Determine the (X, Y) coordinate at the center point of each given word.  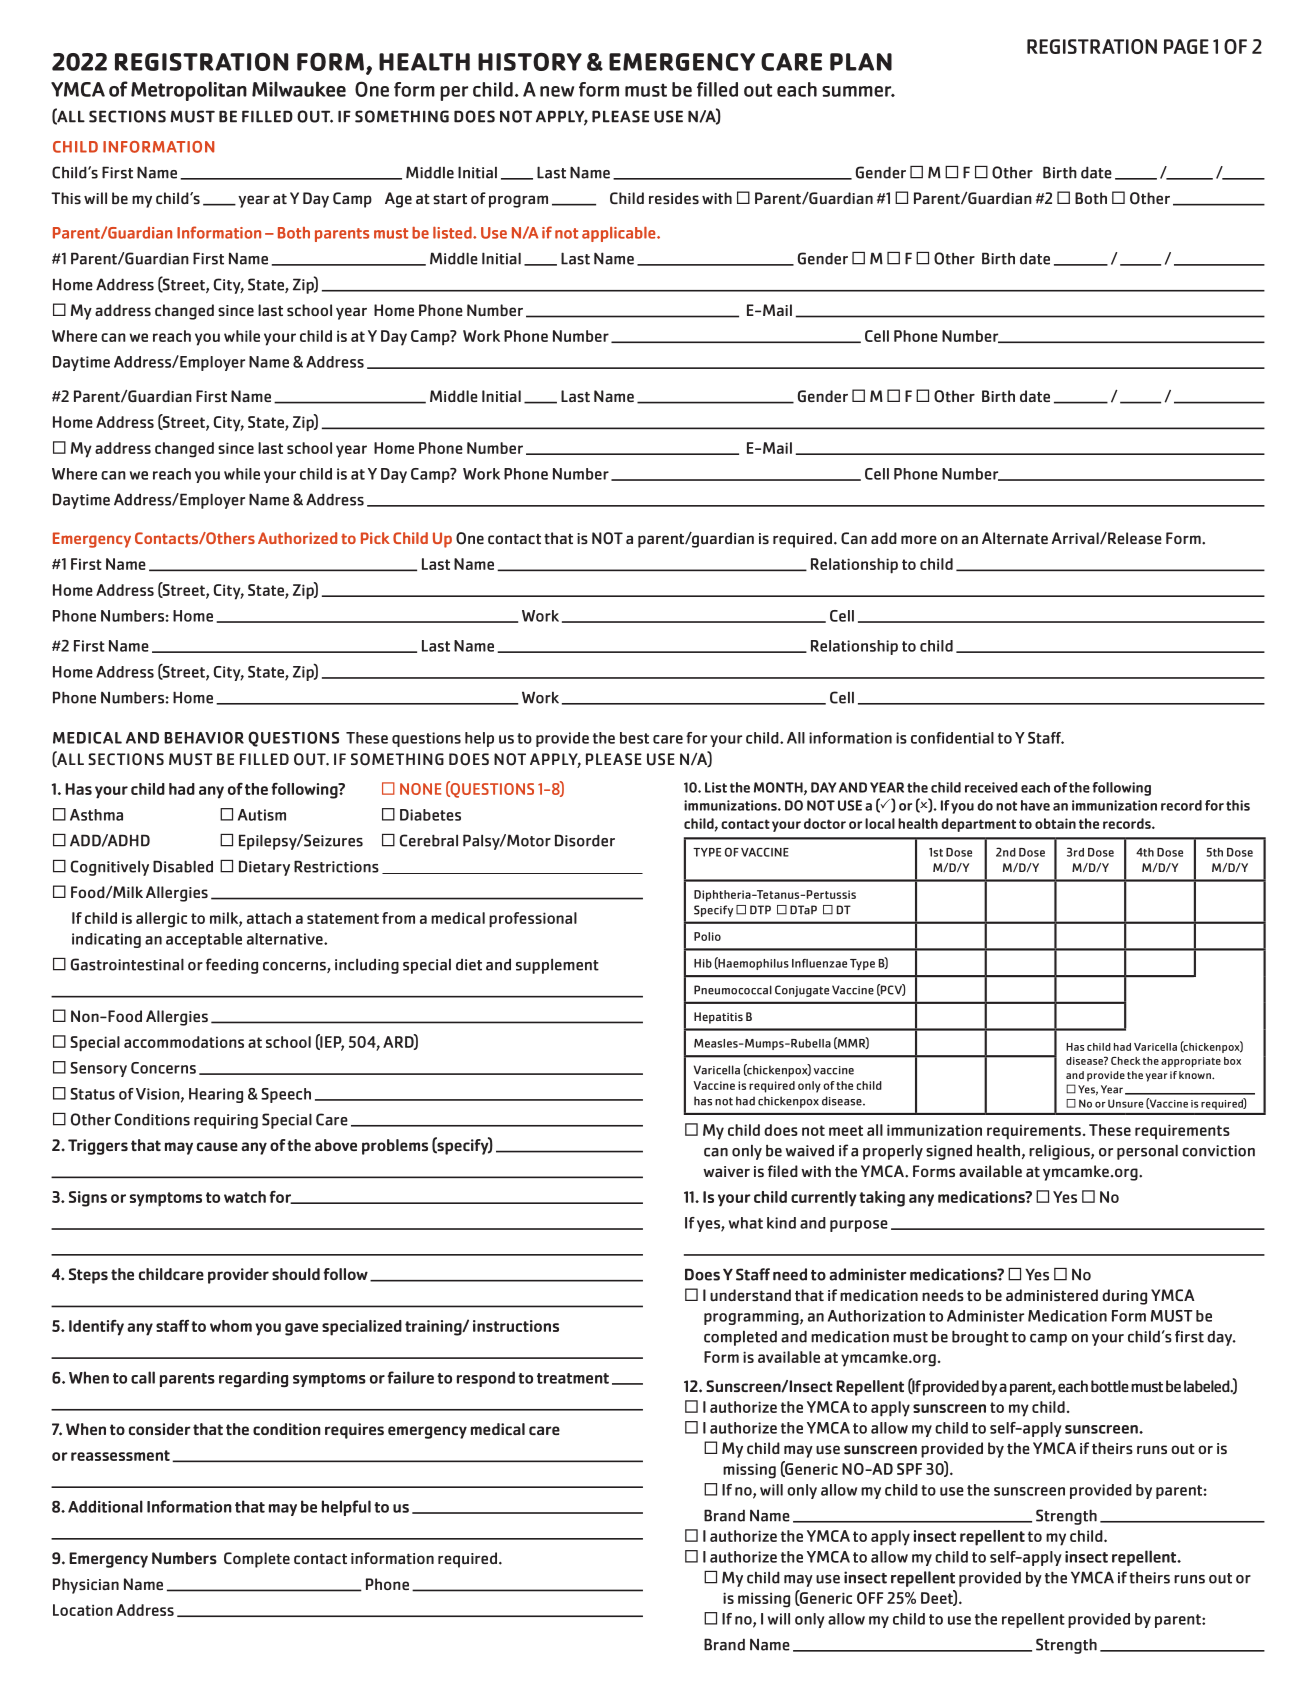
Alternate (1015, 538)
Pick (375, 538)
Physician (86, 1586)
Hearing (216, 1095)
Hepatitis (718, 1018)
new (557, 91)
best (634, 738)
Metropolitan (189, 91)
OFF (870, 1598)
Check (1125, 1061)
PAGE (1186, 46)
